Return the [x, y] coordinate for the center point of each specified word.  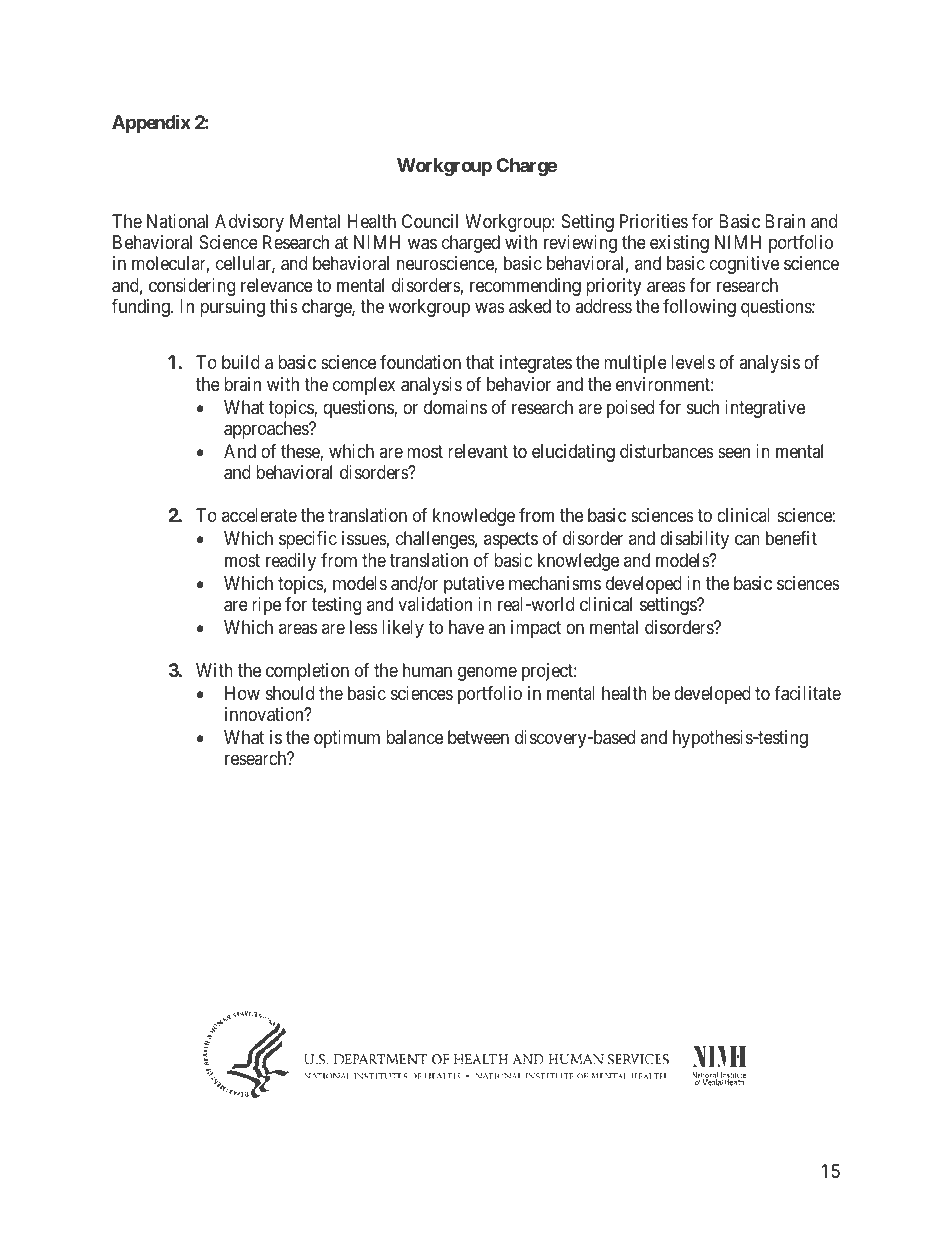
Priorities [654, 221]
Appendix [151, 123]
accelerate [259, 515]
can [747, 540]
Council [430, 221]
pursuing [232, 308]
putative [474, 585]
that [480, 362]
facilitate [807, 693]
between [478, 737]
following [699, 308]
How [242, 693]
